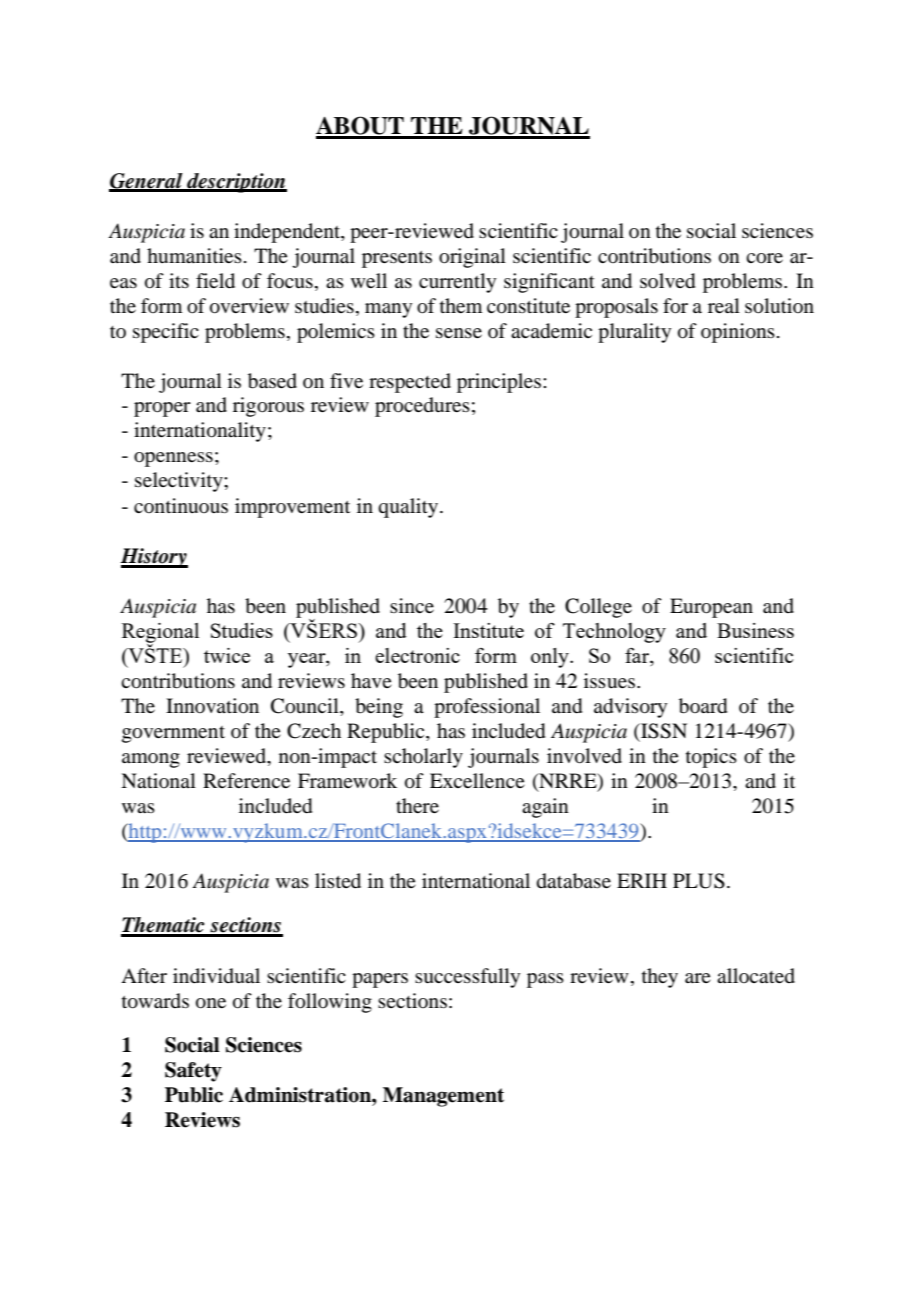 The width and height of the screenshot is (924, 1308). I want to click on Reference, so click(246, 780).
